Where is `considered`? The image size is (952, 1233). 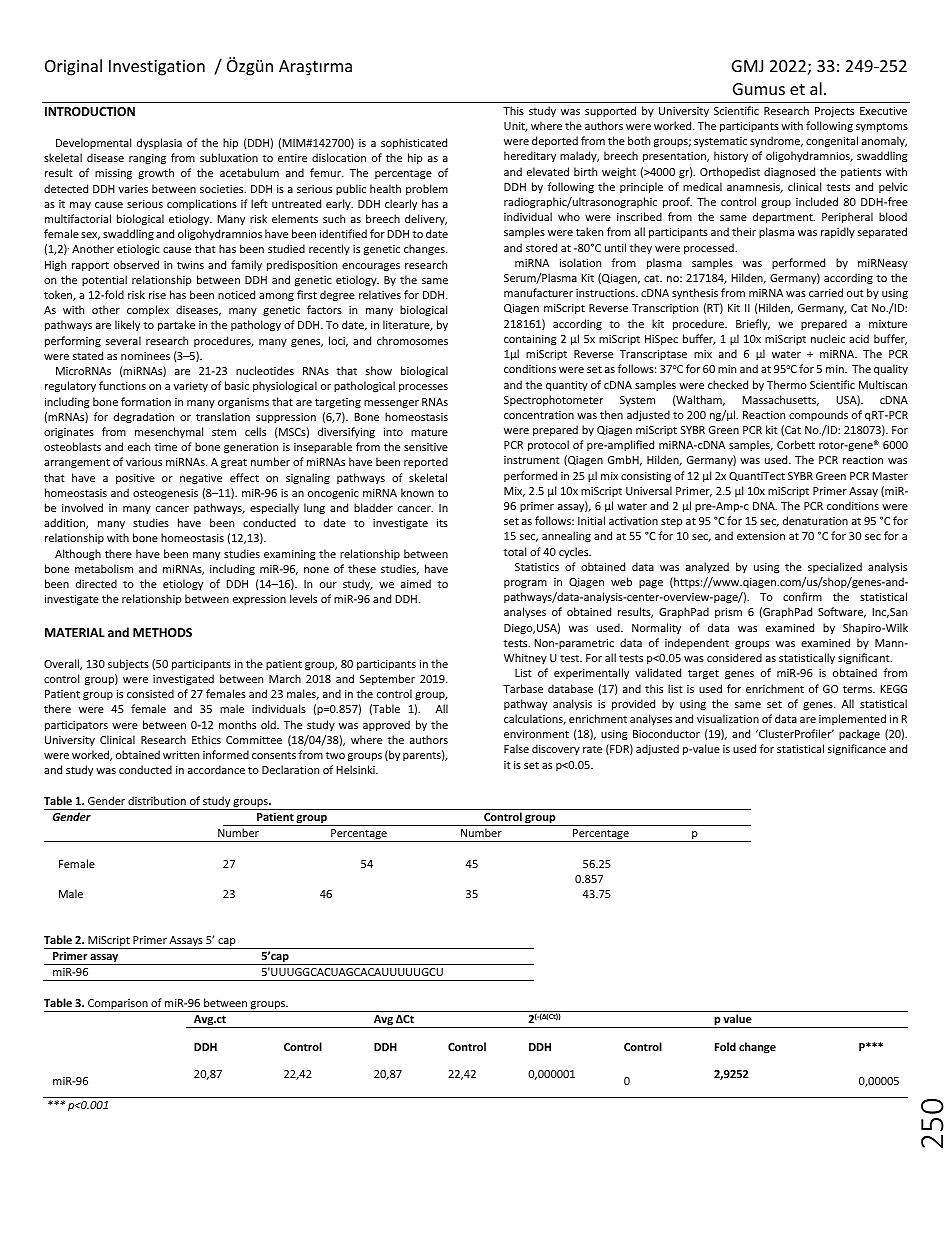 considered is located at coordinates (734, 657).
